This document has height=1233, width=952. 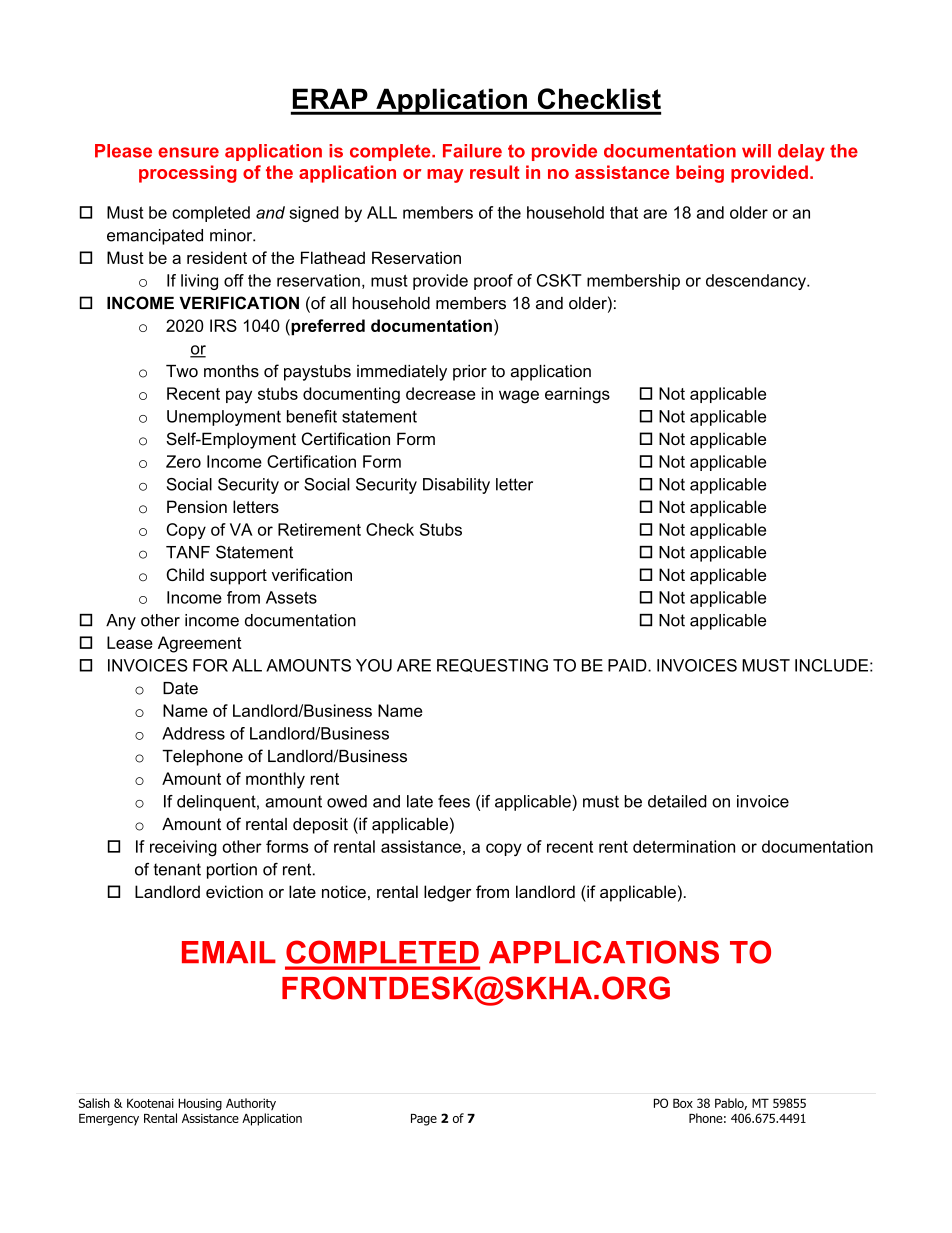 What do you see at coordinates (577, 395) in the document?
I see `earnings` at bounding box center [577, 395].
